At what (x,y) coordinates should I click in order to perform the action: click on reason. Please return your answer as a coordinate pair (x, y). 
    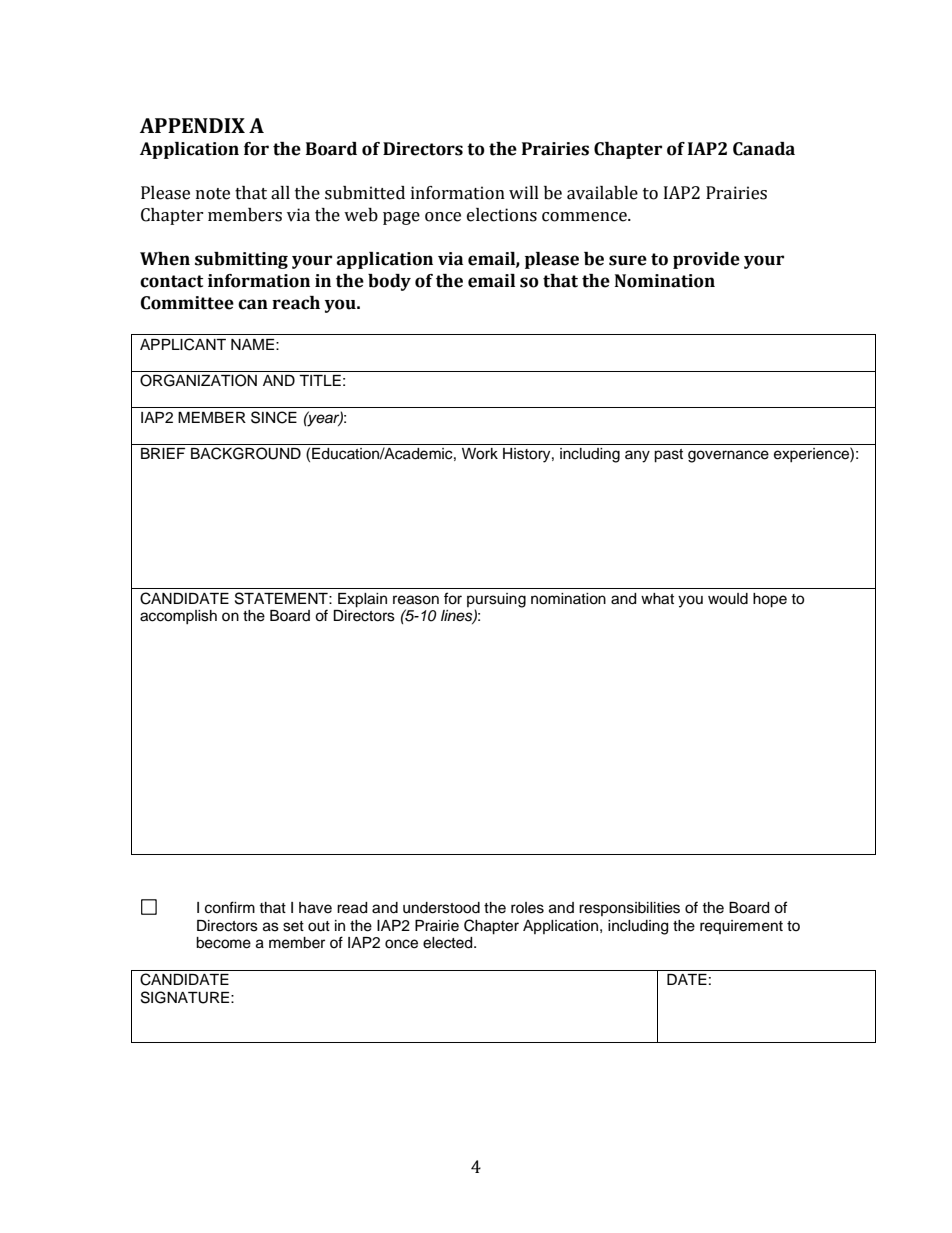
    Looking at the image, I should click on (416, 600).
